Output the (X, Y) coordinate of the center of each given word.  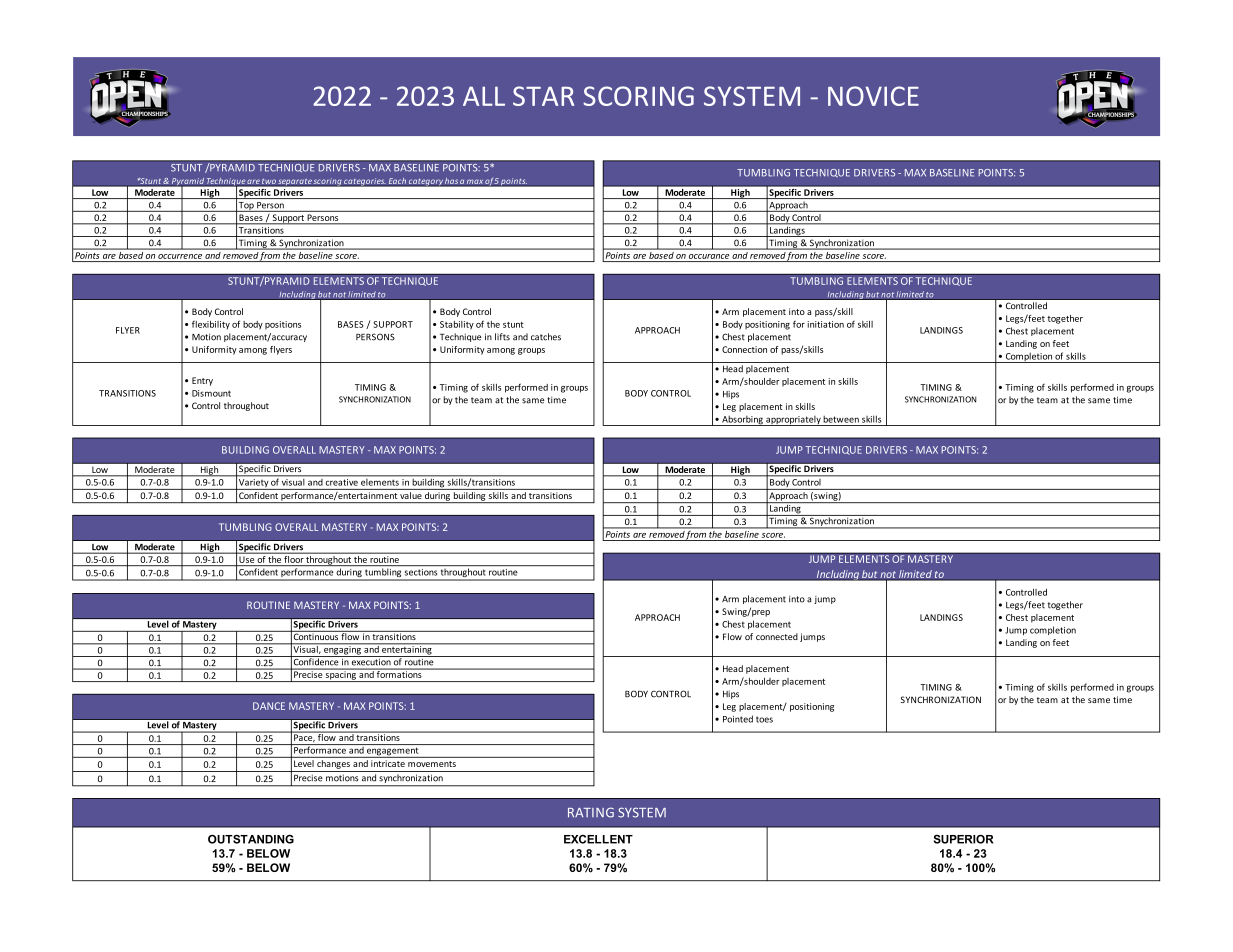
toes (764, 719)
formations (399, 673)
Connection (744, 349)
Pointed (738, 719)
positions (283, 325)
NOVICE (873, 96)
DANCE (269, 706)
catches (546, 337)
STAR (543, 96)
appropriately (793, 421)
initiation (825, 324)
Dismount (211, 393)
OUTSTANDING (251, 839)
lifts (502, 337)
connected (777, 636)
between (841, 419)
